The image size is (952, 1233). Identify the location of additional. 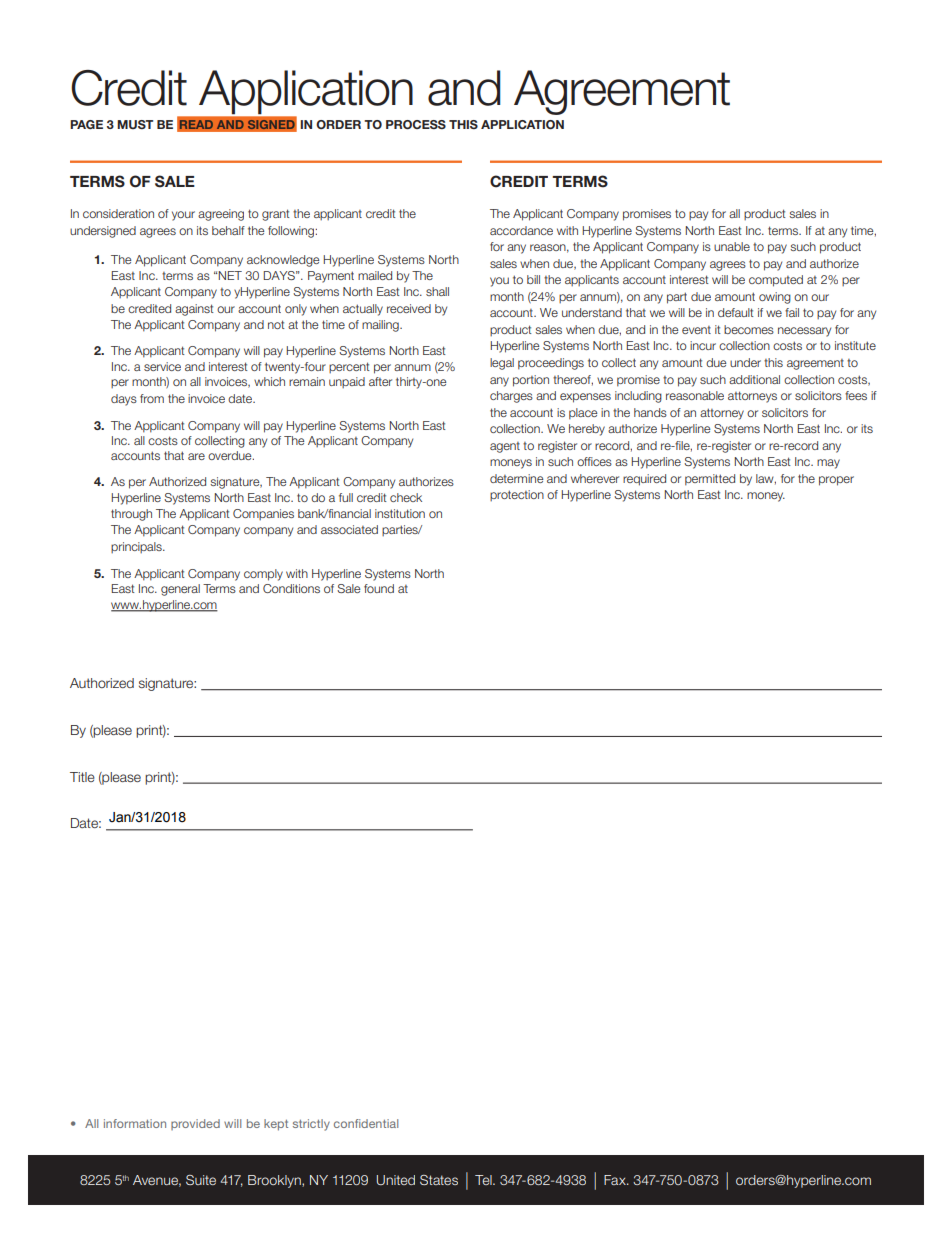
(754, 379).
